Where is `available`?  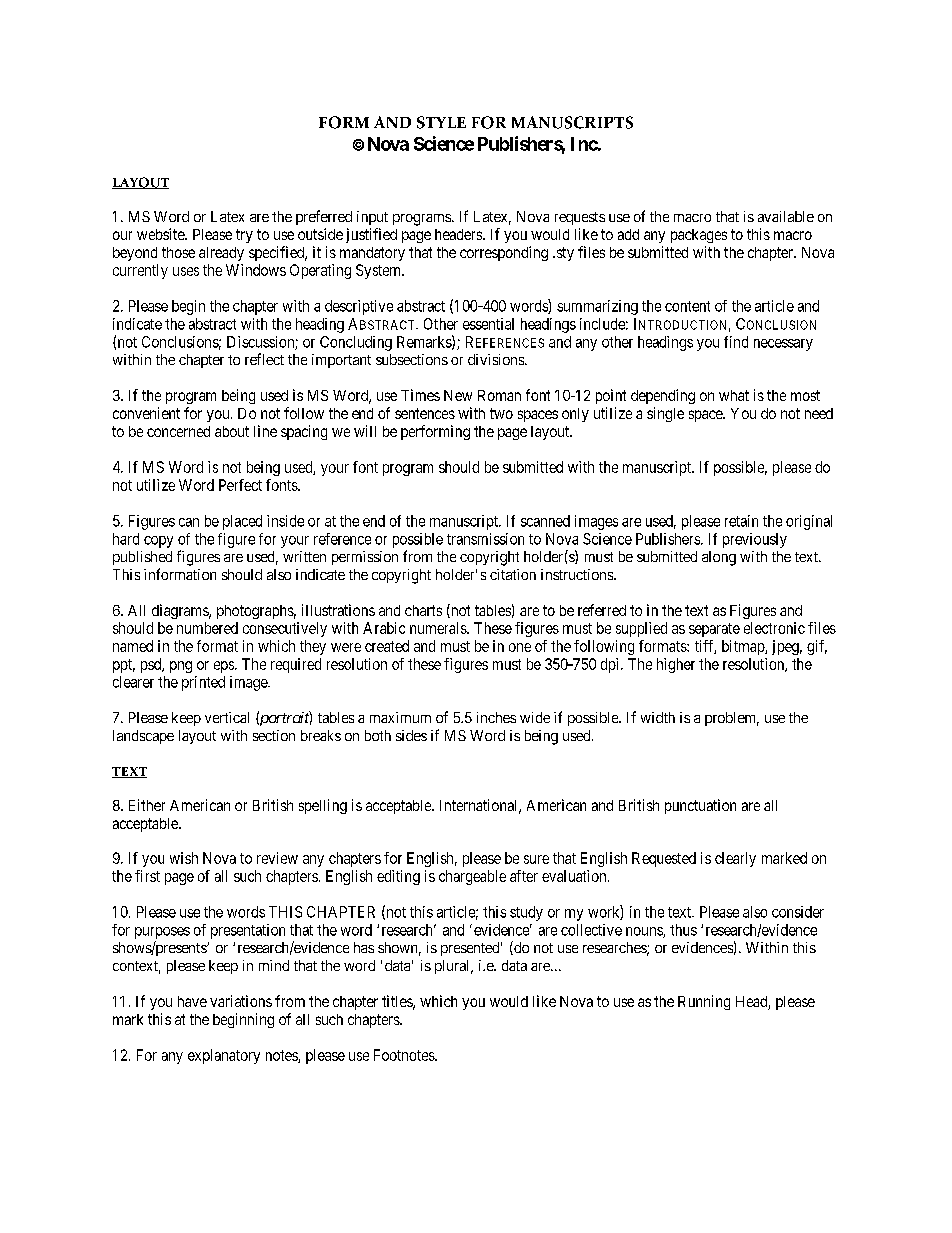
available is located at coordinates (786, 216).
